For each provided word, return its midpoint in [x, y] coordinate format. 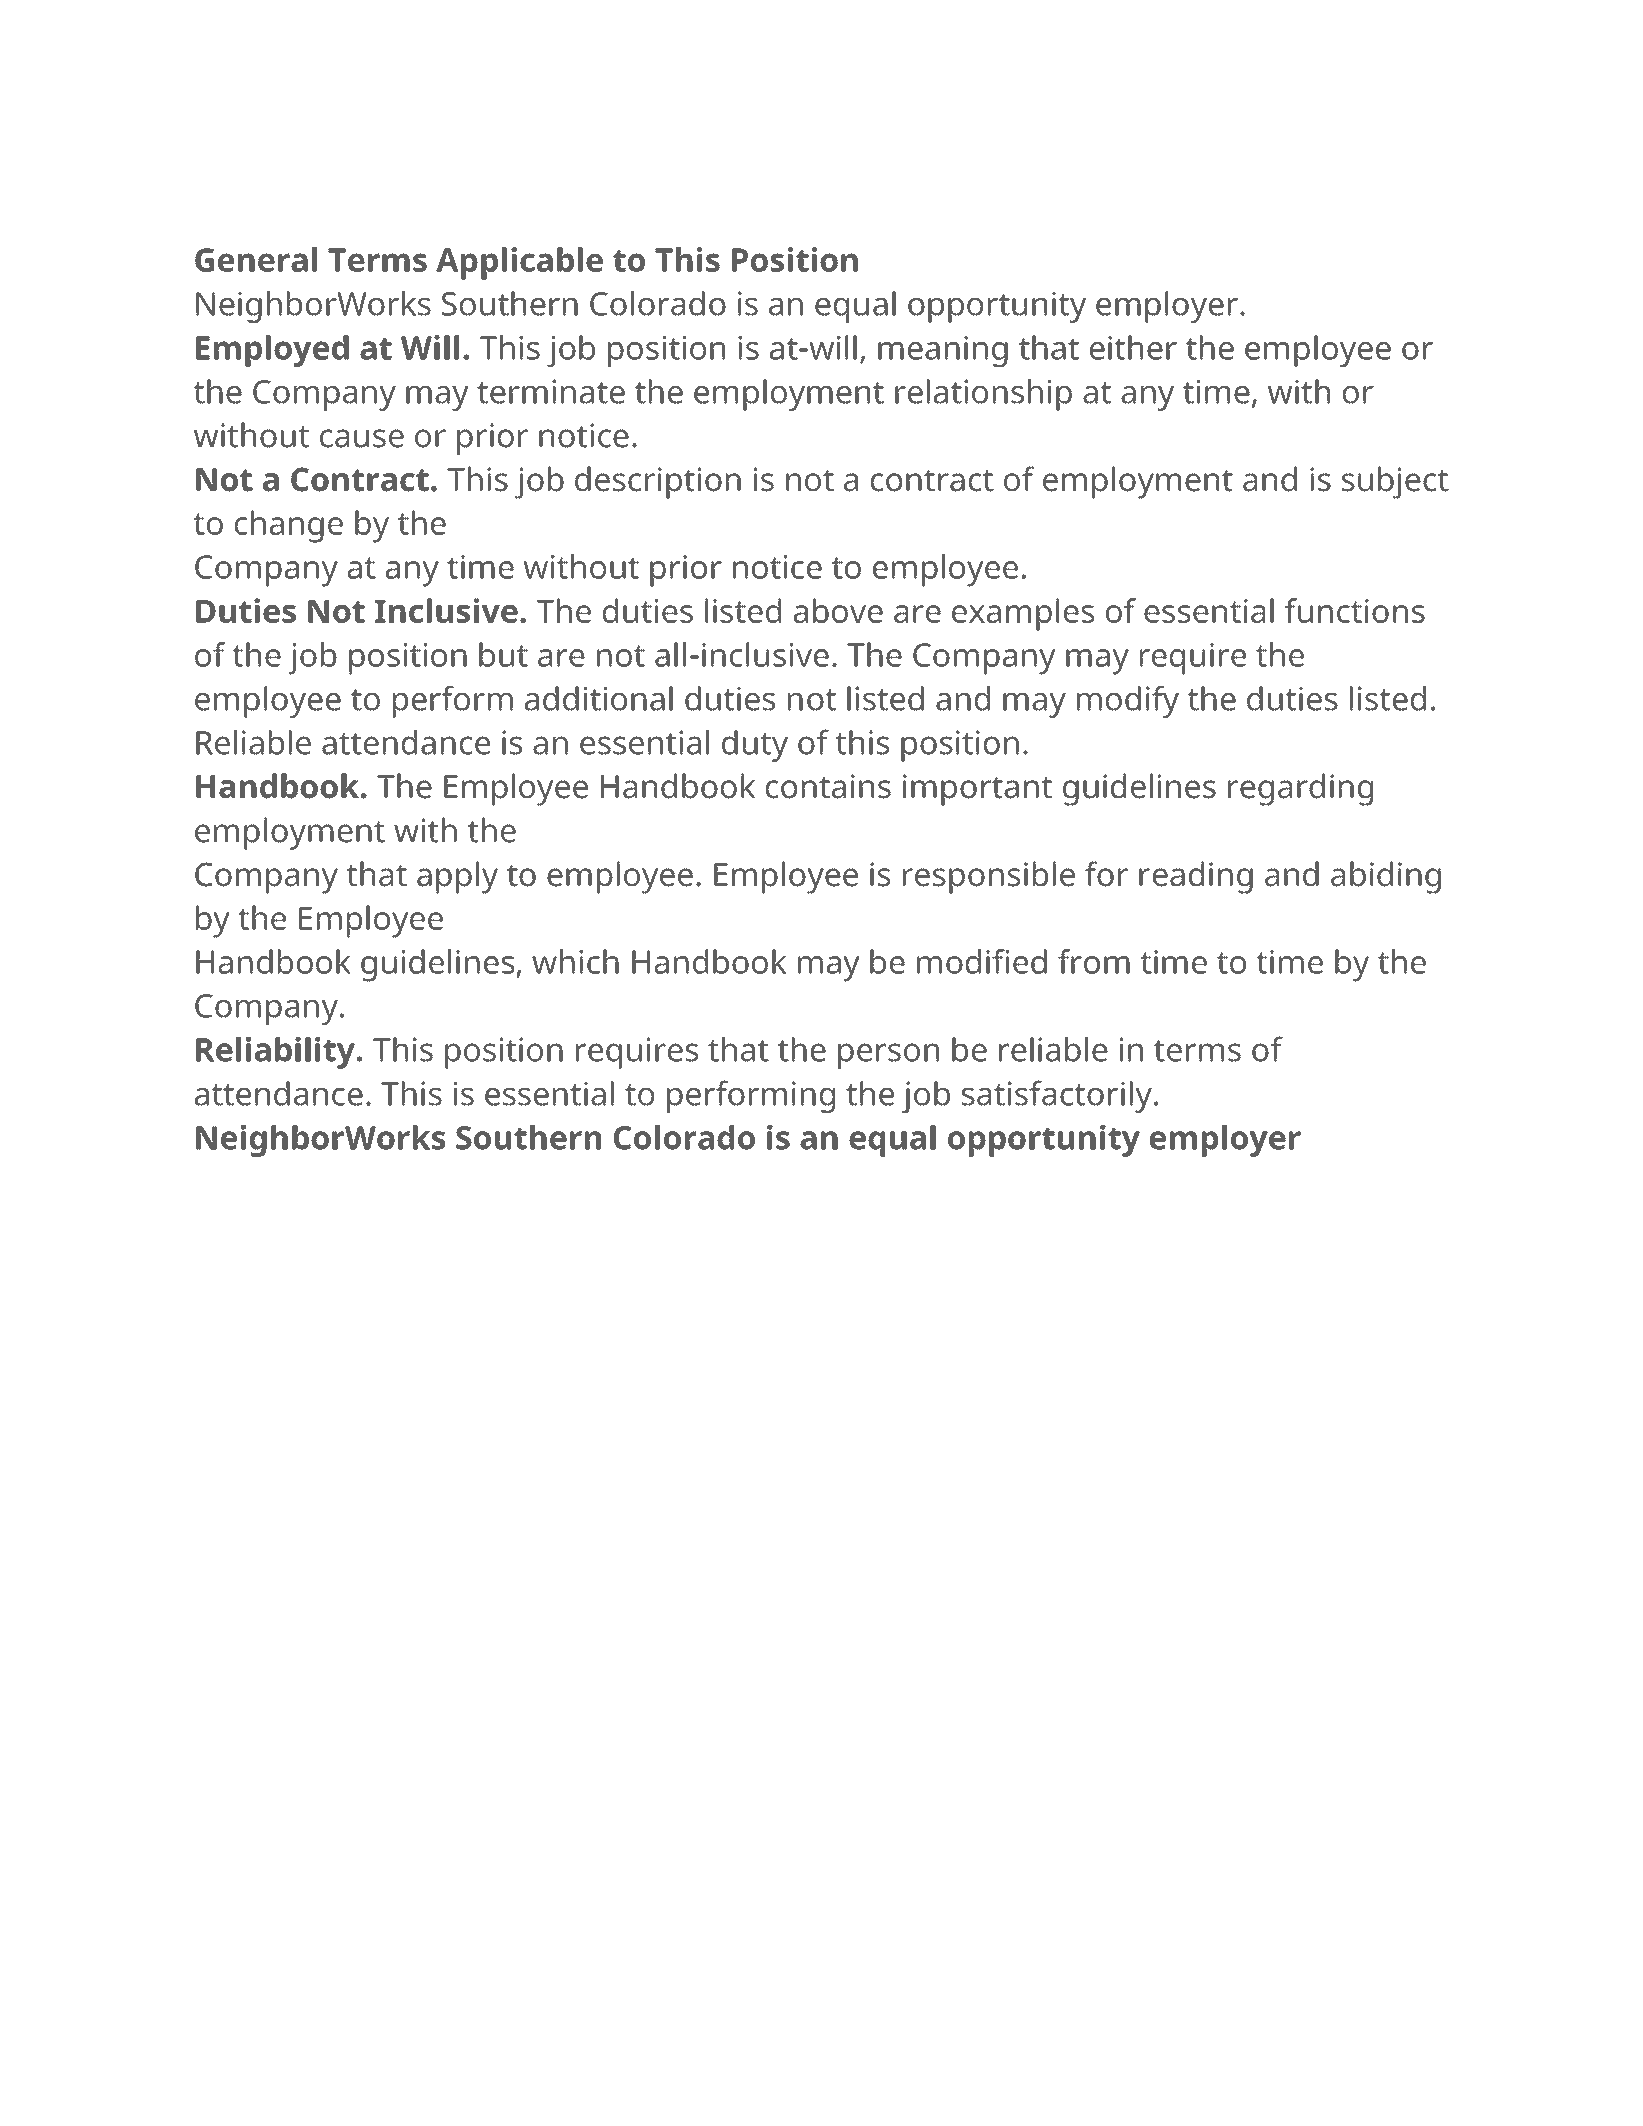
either [1133, 347]
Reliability [276, 1053]
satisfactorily [1057, 1096]
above [838, 610]
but [503, 654]
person [888, 1056]
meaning [943, 351]
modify [1128, 701]
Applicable [519, 263]
